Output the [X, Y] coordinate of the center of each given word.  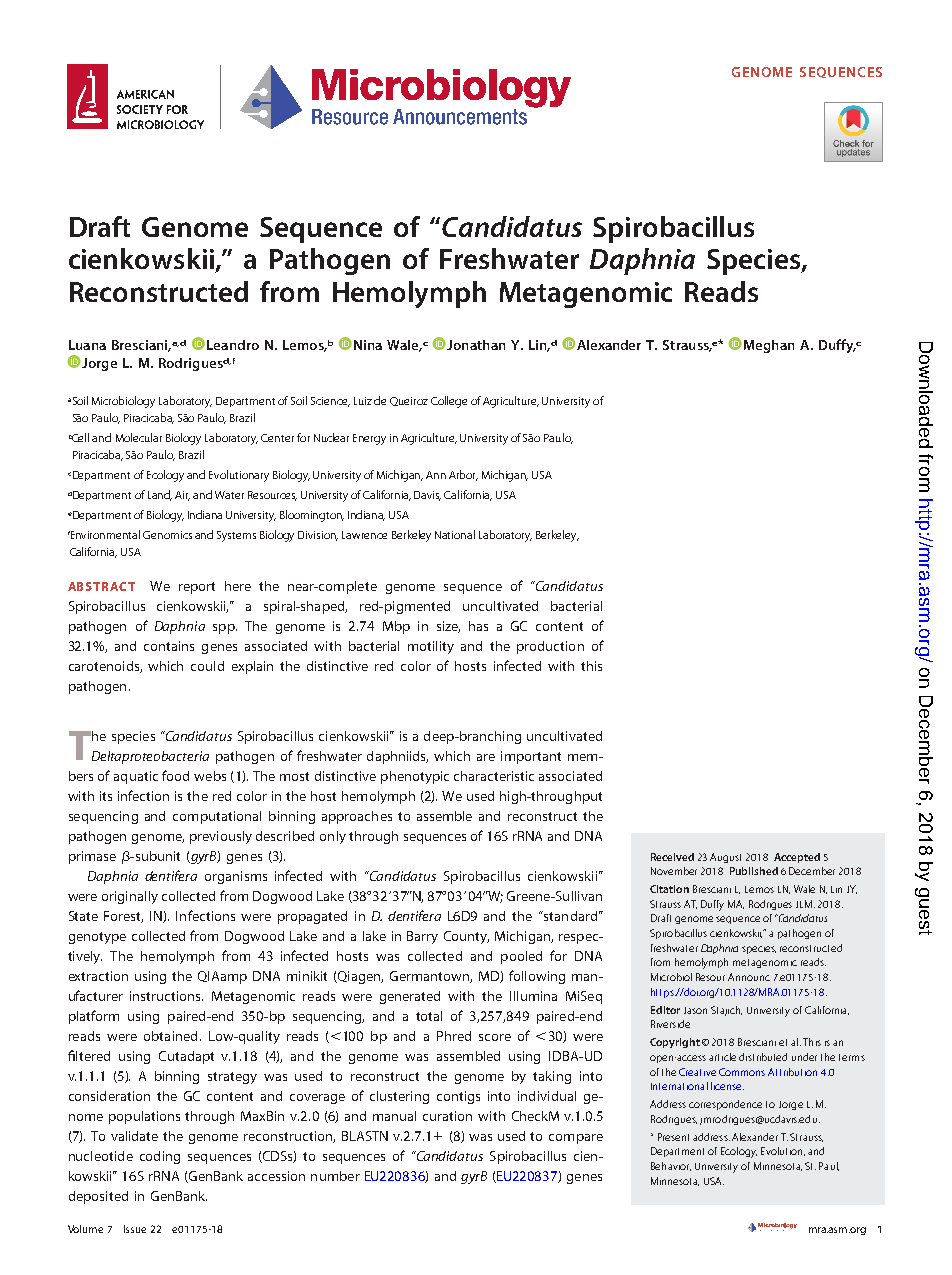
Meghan [769, 346]
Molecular [139, 437]
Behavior [671, 1166]
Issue [135, 1229]
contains [169, 646]
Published [754, 871]
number [335, 1176]
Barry [422, 937]
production [550, 647]
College [449, 402]
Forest [123, 917]
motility [431, 647]
